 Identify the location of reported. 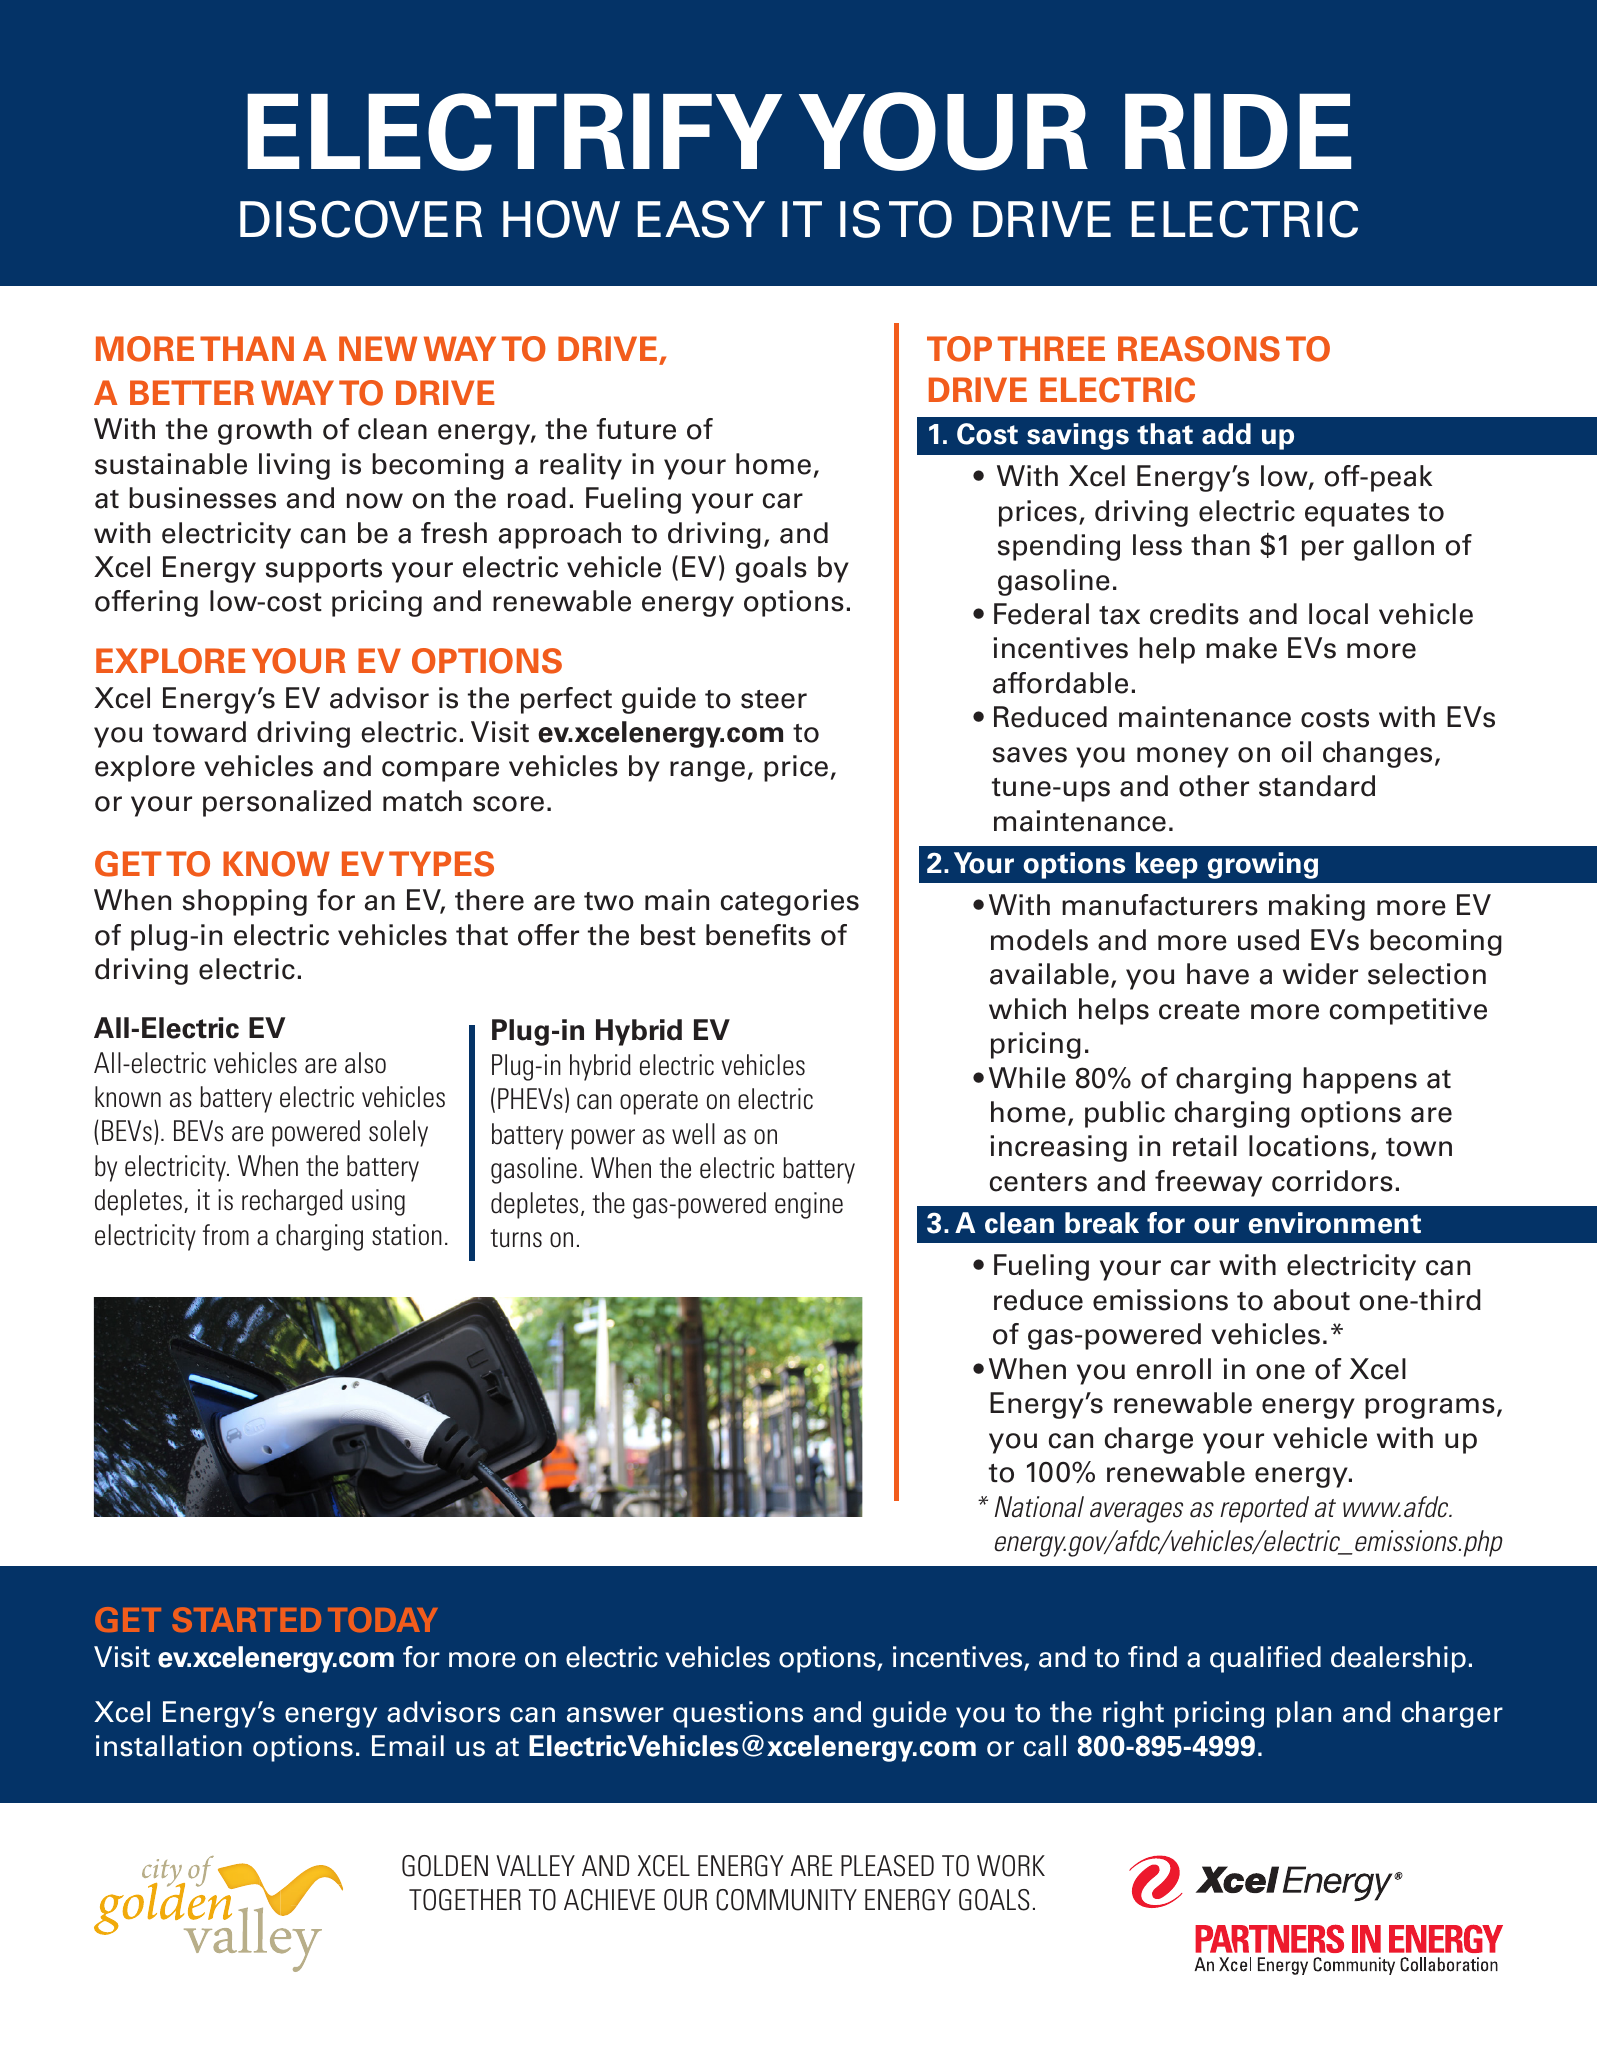
(1264, 1509).
